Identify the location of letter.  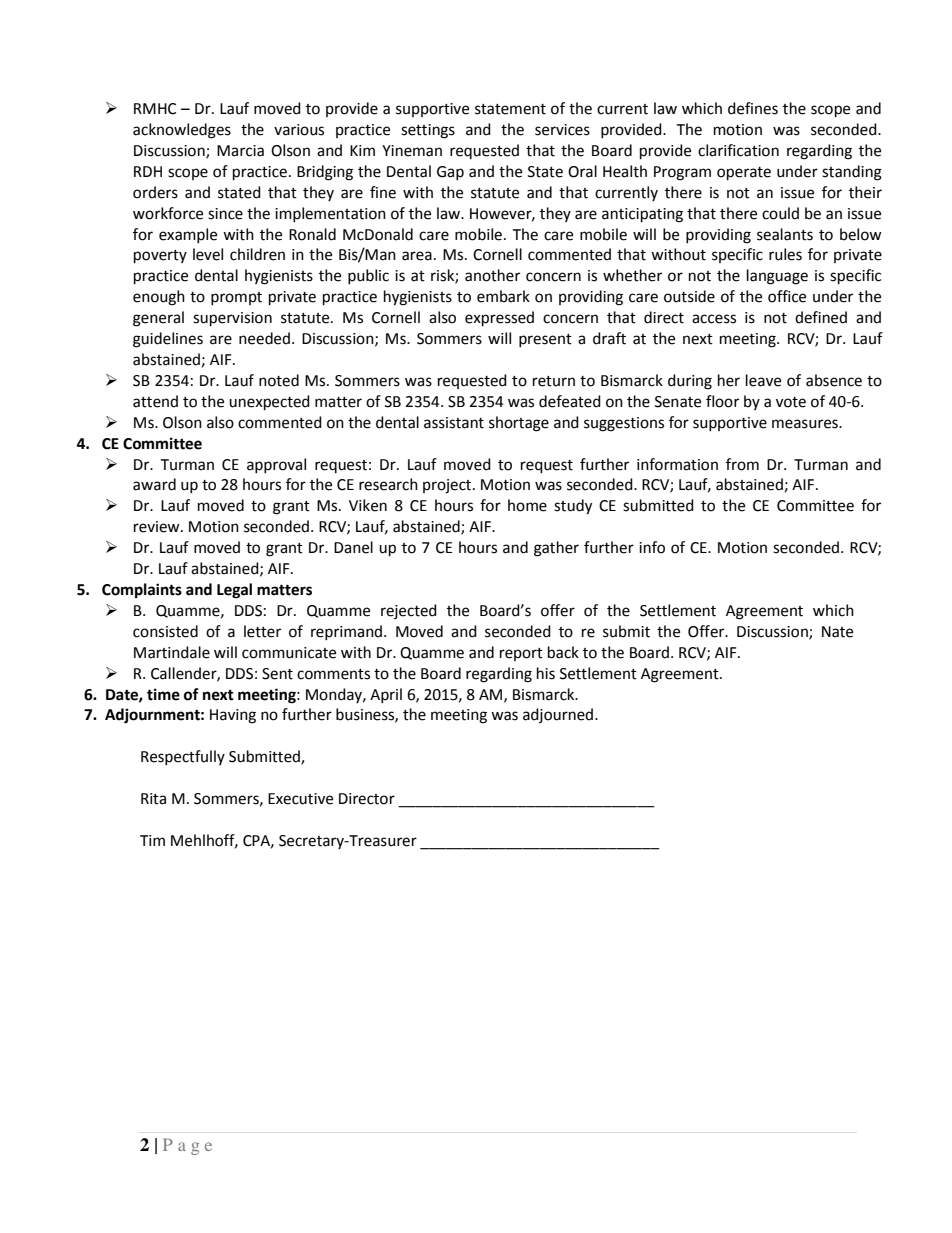
(262, 631).
